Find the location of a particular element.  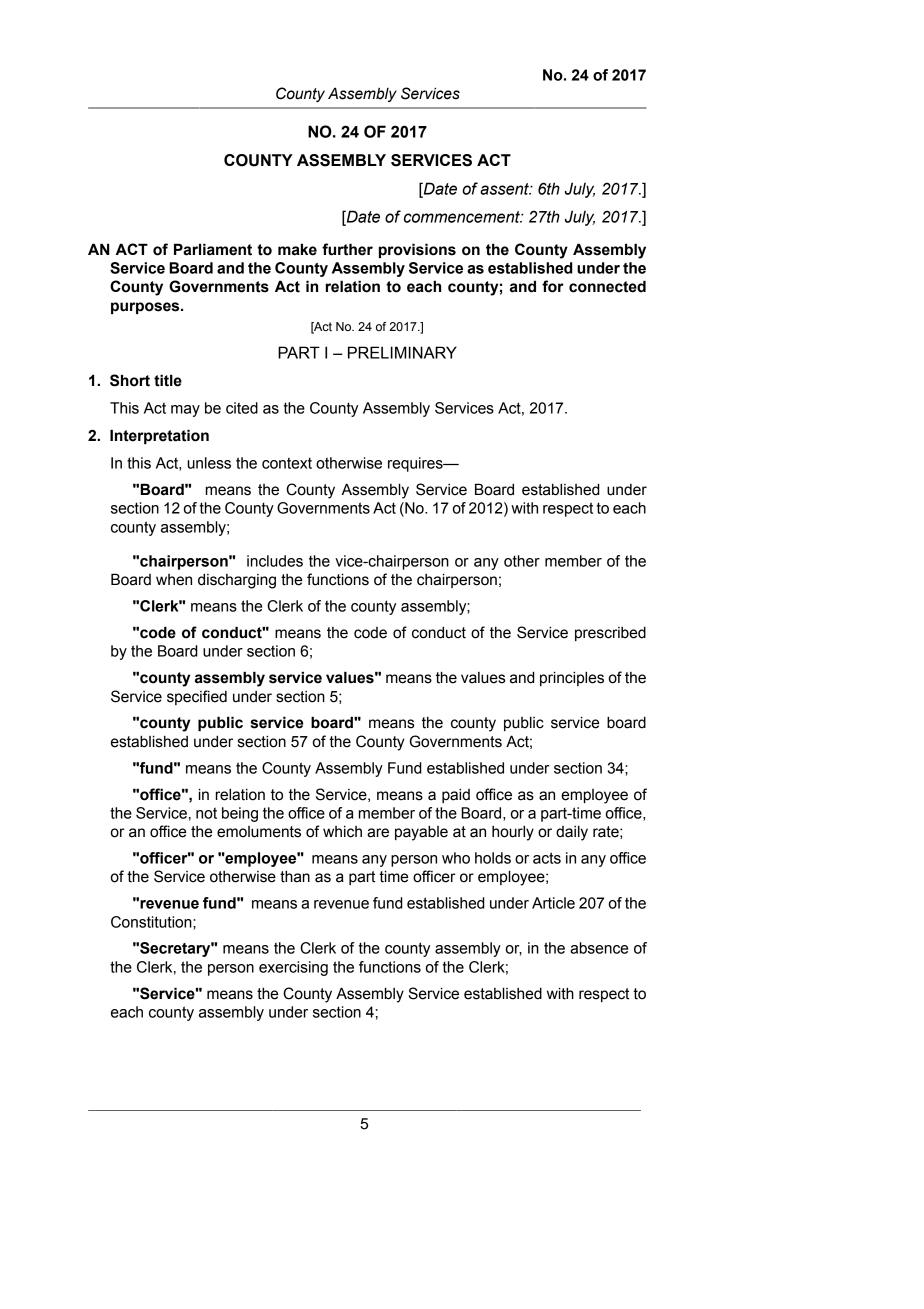

than is located at coordinates (295, 877).
